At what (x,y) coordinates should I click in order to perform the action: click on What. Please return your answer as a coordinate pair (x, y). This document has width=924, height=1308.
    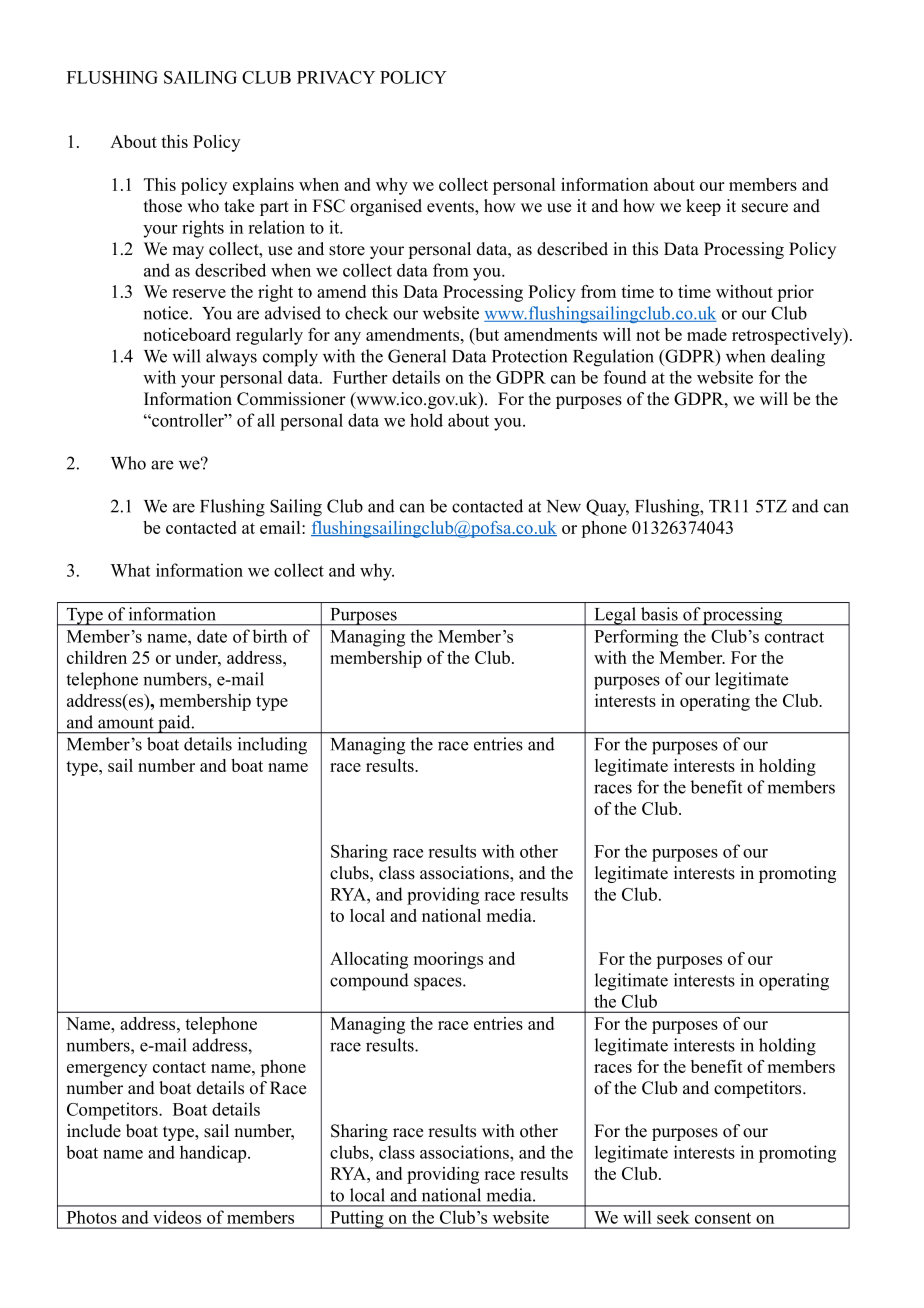
    Looking at the image, I should click on (130, 570).
